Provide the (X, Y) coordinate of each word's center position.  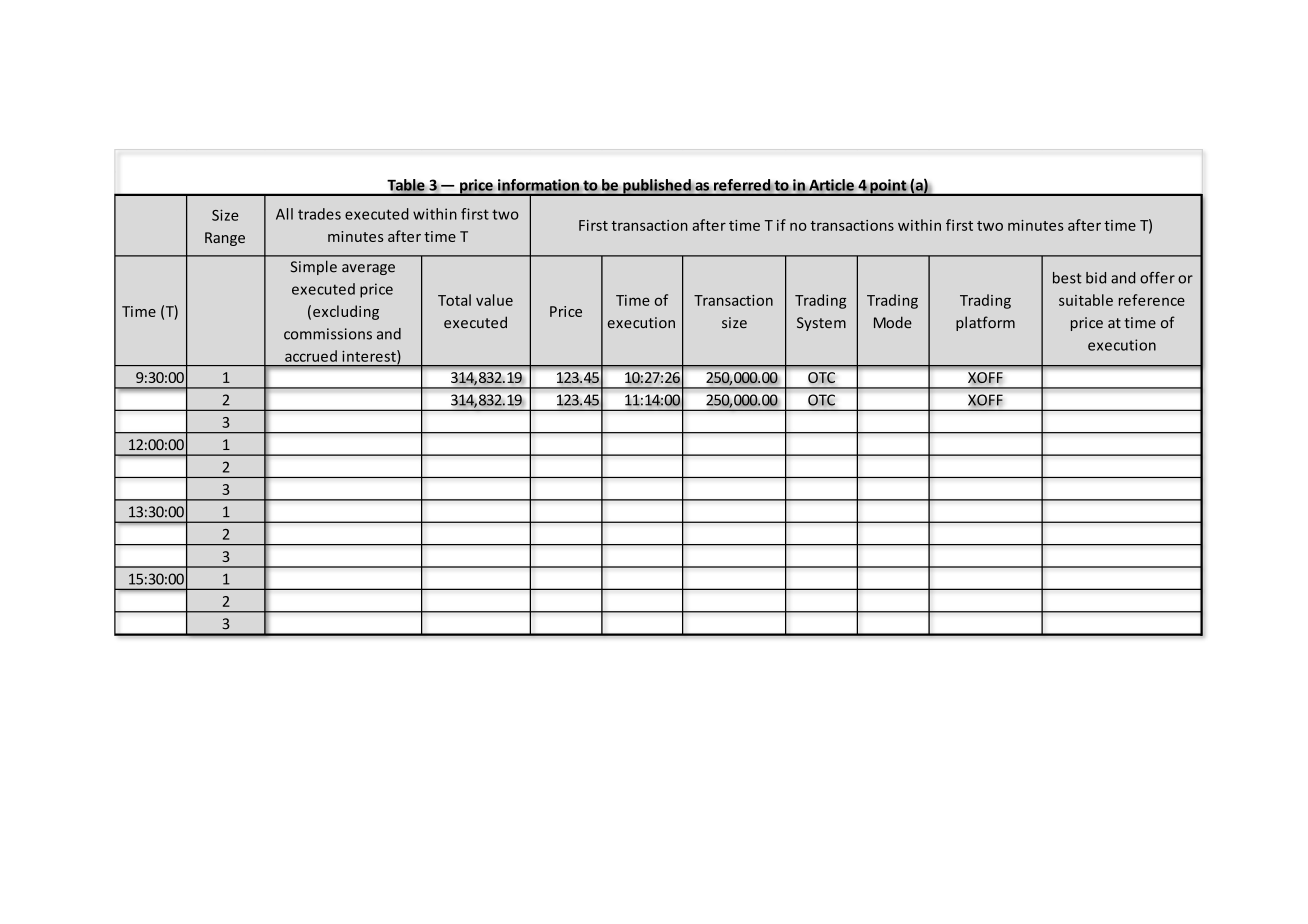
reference (1152, 300)
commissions (328, 334)
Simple (313, 267)
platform (985, 323)
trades (319, 214)
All (284, 214)
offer (1157, 278)
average (368, 269)
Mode (893, 322)
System (821, 324)
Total (454, 300)
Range (225, 239)
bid (1096, 278)
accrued (311, 356)
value (494, 300)
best (1067, 278)
